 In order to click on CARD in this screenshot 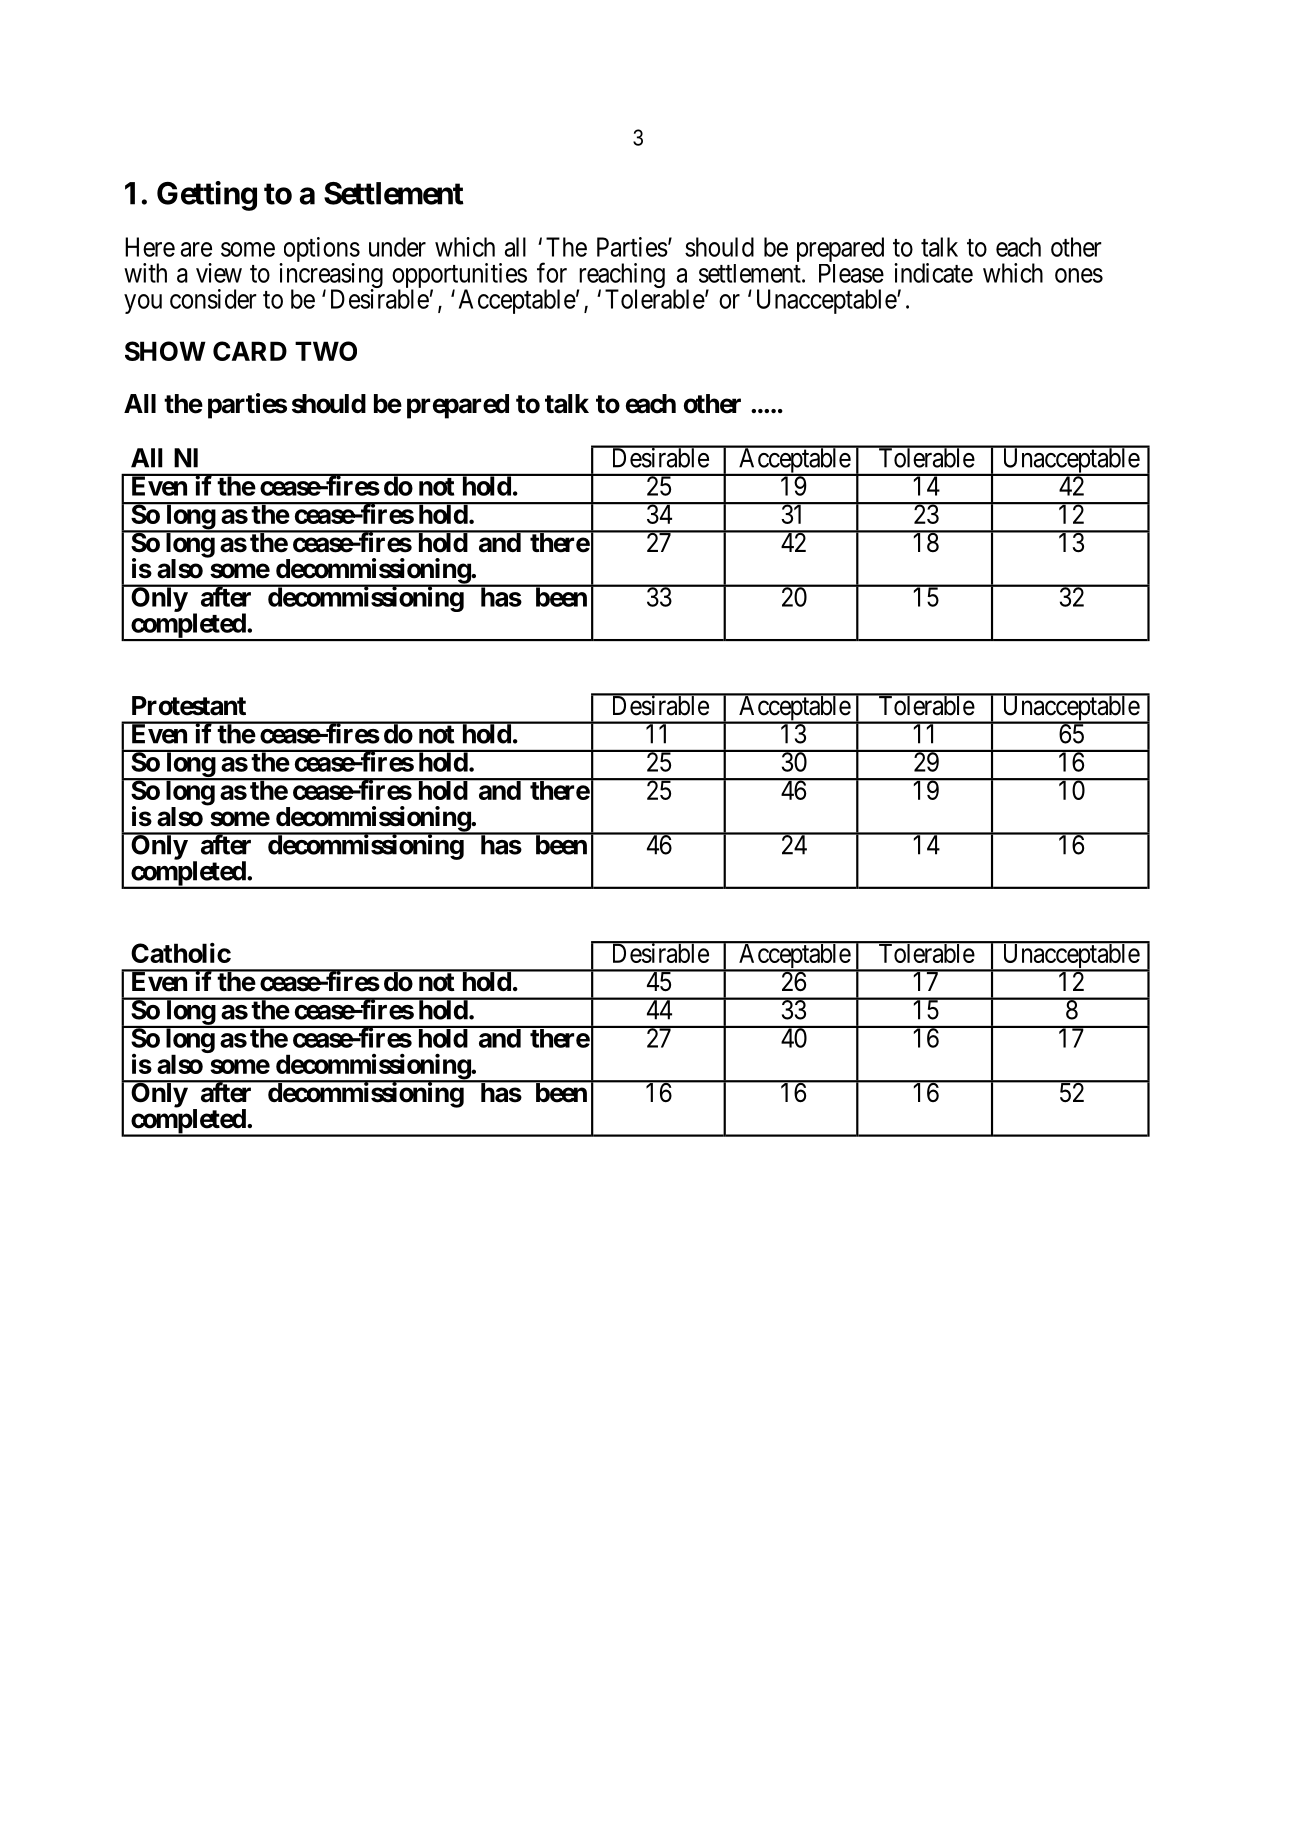, I will do `click(250, 351)`.
